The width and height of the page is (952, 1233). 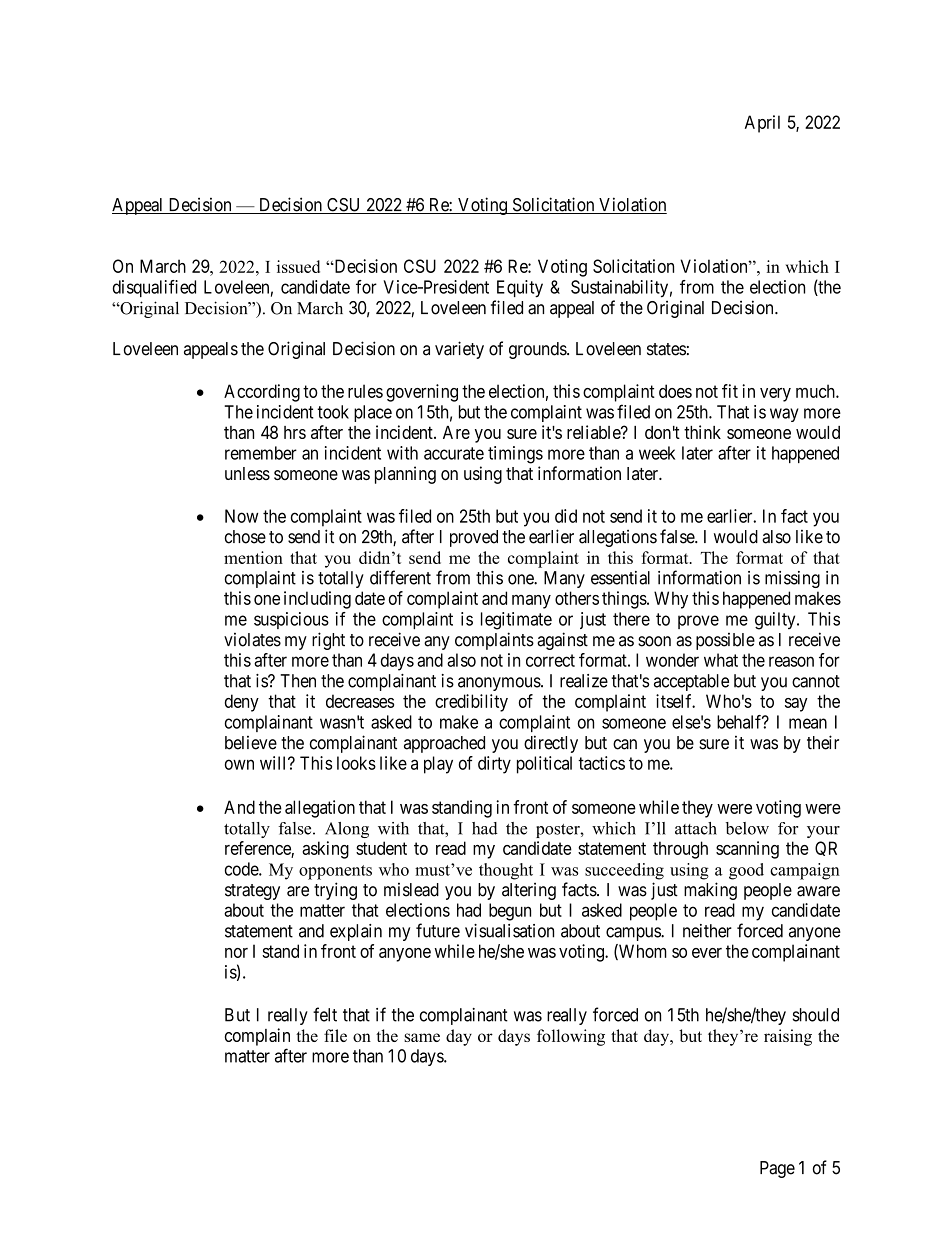 I want to click on felt, so click(x=325, y=1014).
